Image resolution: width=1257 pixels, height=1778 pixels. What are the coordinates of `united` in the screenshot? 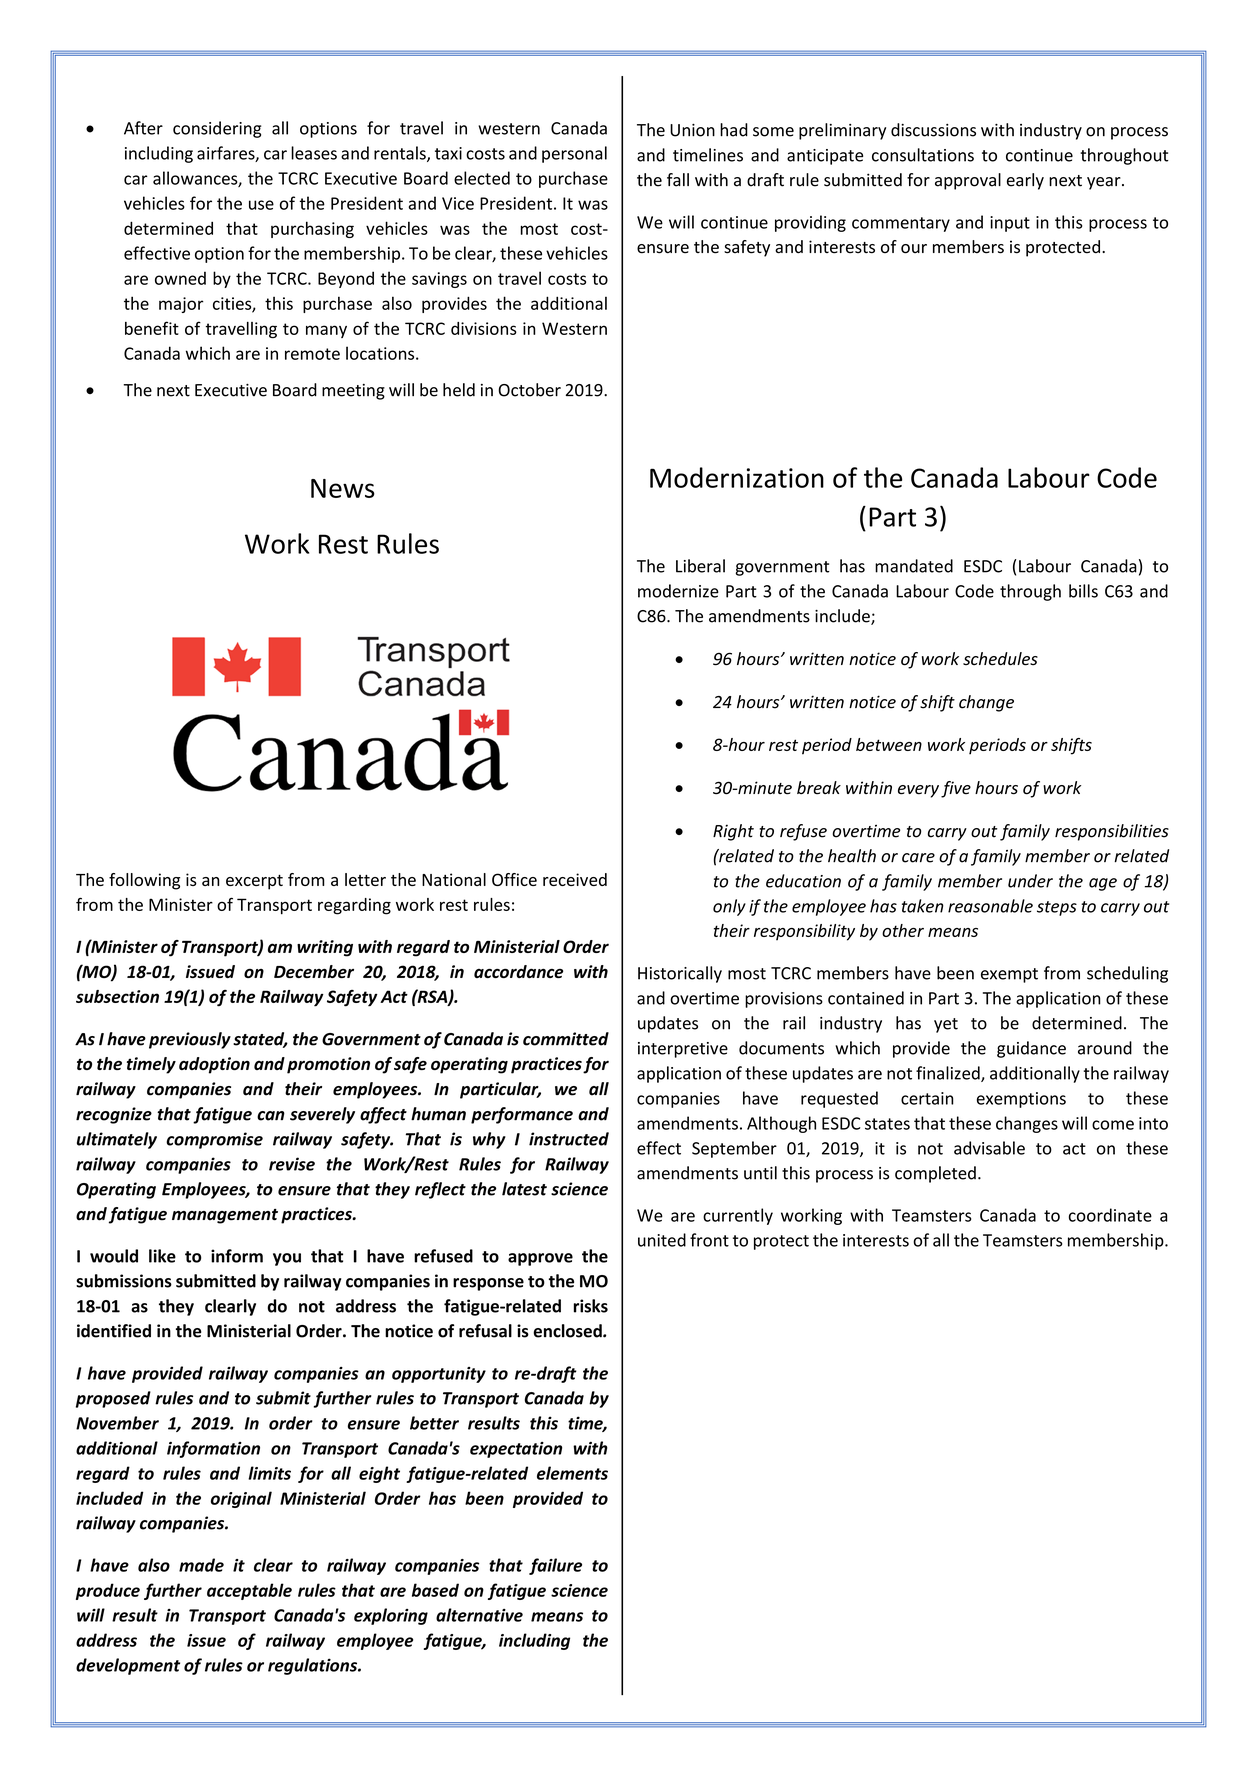 It's located at (662, 1240).
